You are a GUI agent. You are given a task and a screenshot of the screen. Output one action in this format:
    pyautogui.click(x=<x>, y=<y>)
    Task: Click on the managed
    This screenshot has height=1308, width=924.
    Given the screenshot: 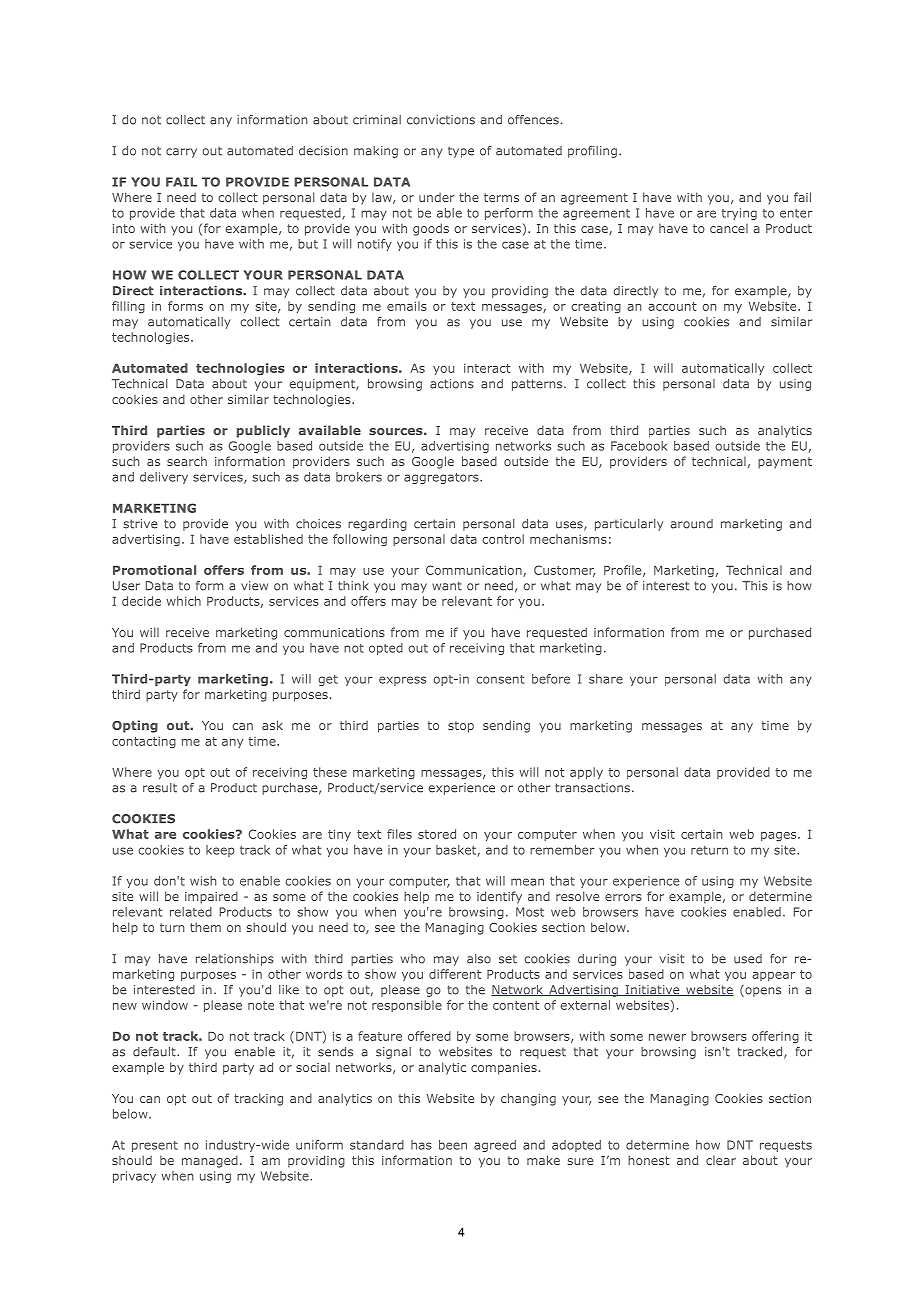 What is the action you would take?
    pyautogui.click(x=210, y=1161)
